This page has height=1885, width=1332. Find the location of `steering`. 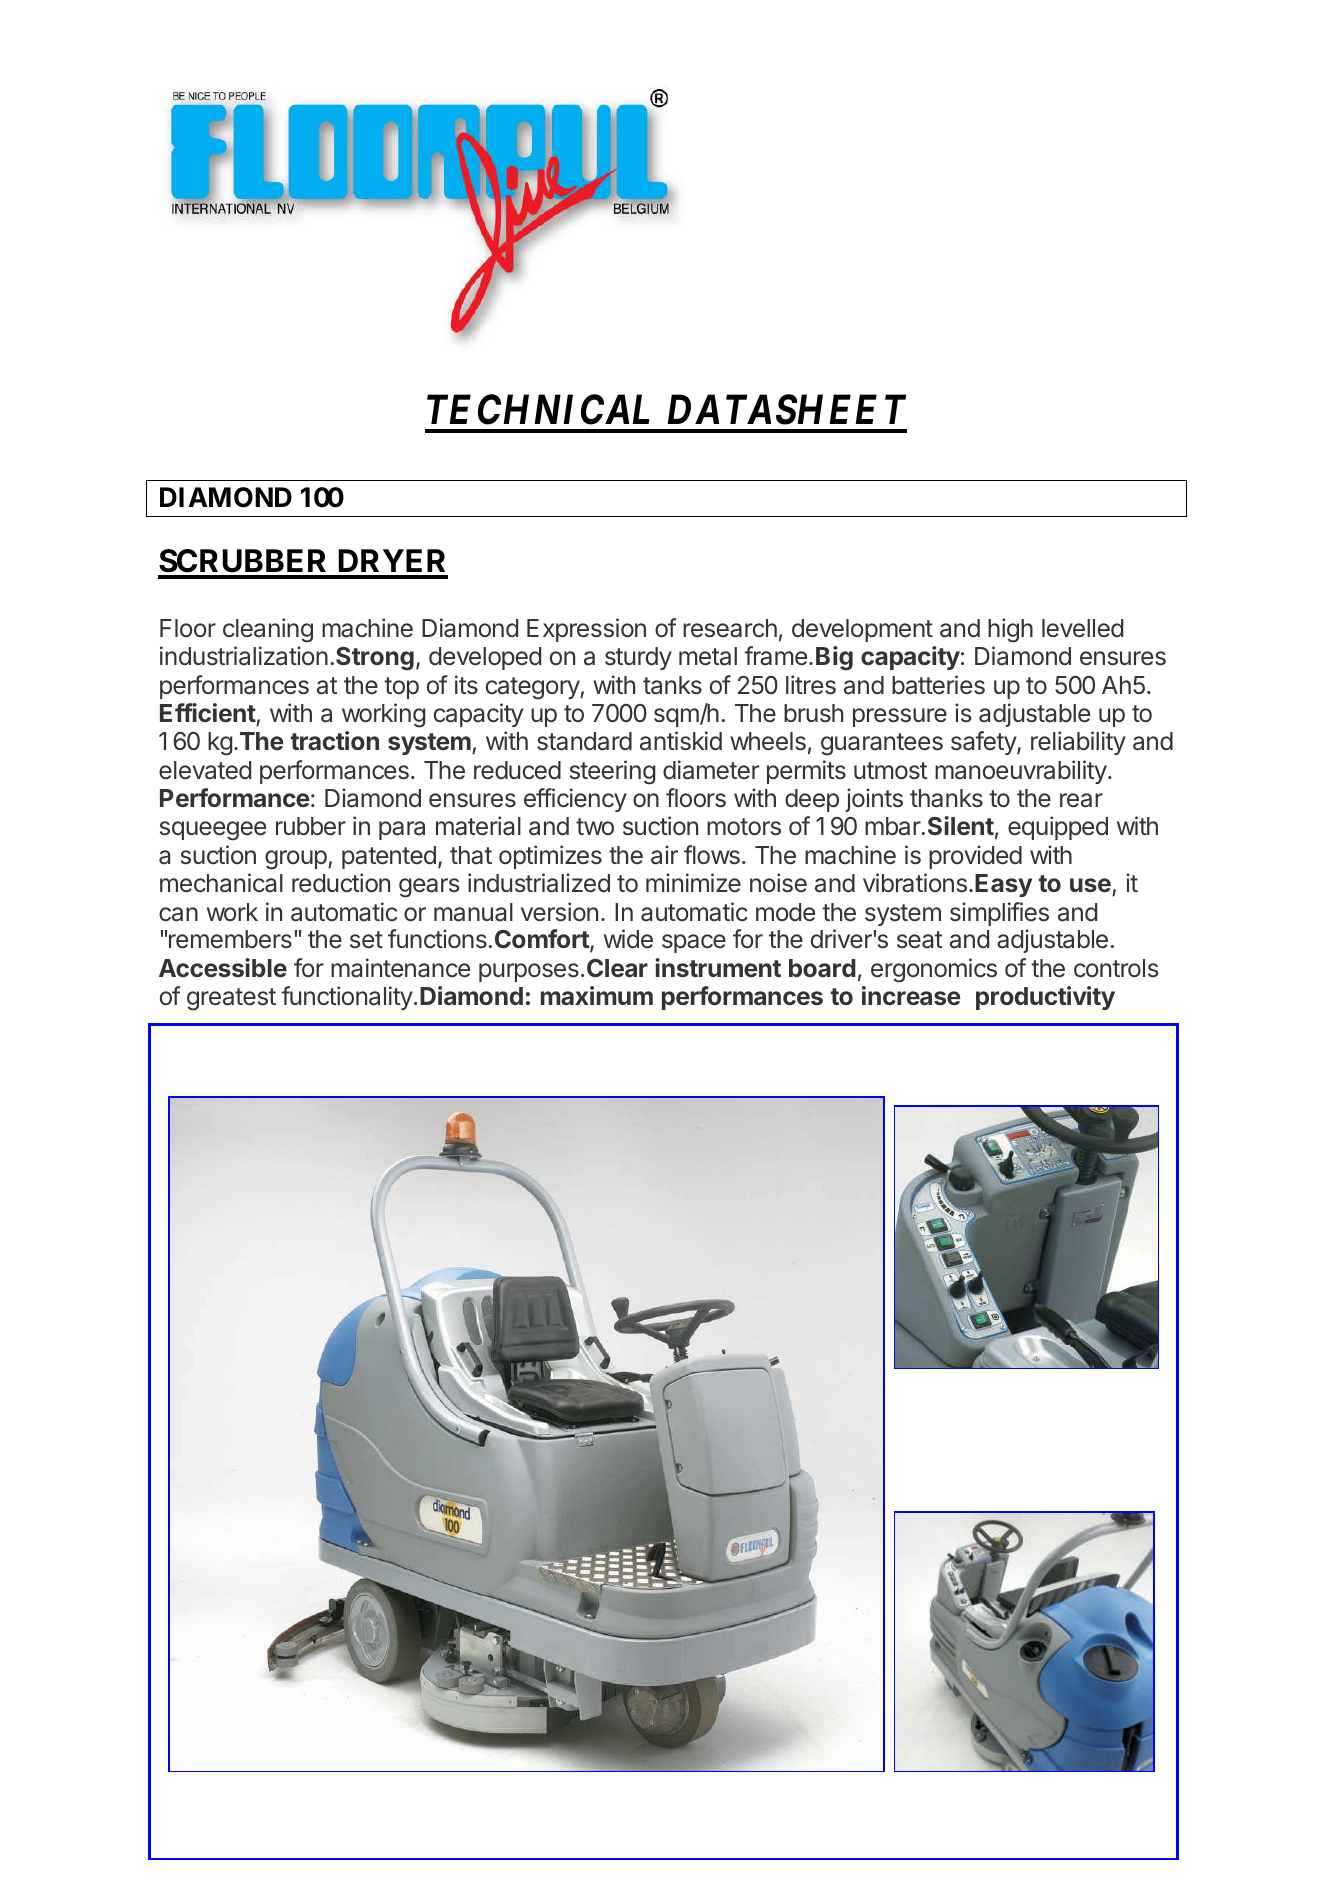

steering is located at coordinates (613, 772).
